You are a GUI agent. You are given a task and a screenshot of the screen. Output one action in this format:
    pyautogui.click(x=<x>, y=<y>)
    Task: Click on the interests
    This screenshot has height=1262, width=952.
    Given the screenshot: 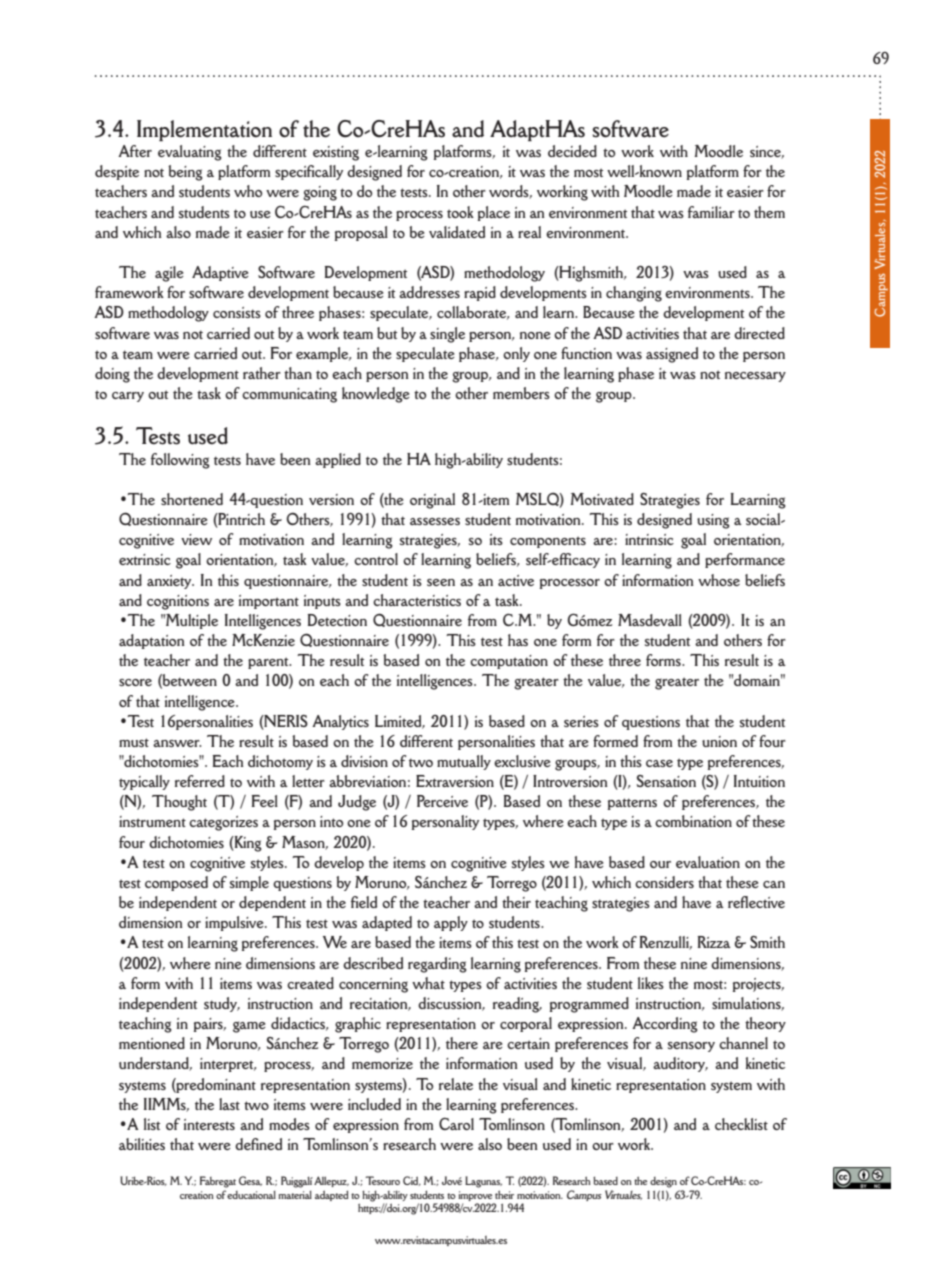 What is the action you would take?
    pyautogui.click(x=209, y=1124)
